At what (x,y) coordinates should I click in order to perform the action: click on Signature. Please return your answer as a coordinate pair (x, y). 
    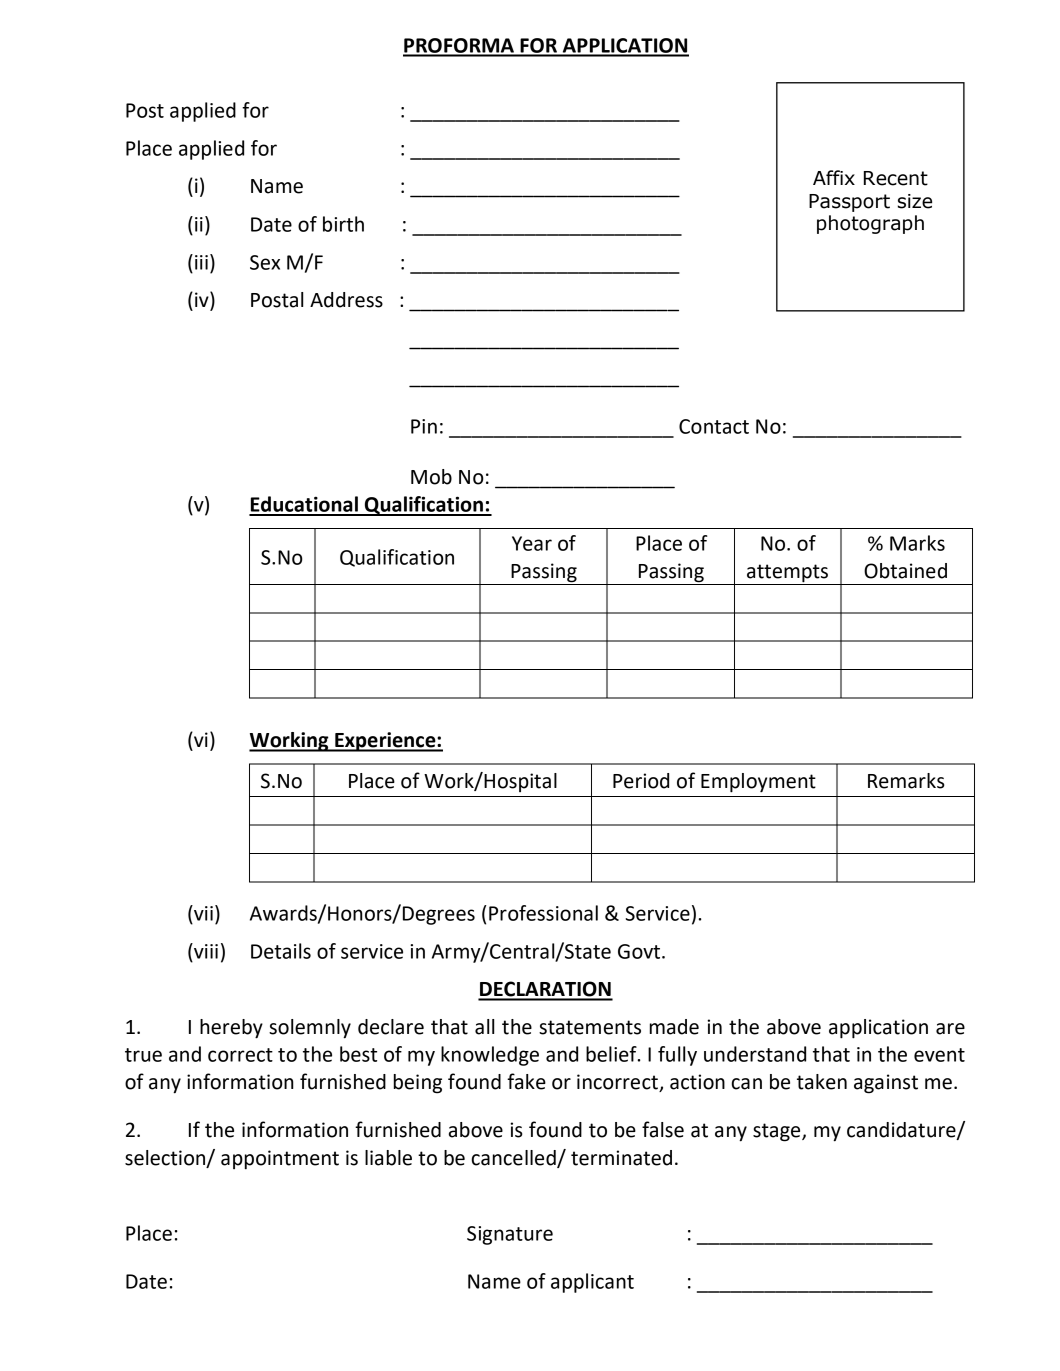
    Looking at the image, I should click on (510, 1235).
